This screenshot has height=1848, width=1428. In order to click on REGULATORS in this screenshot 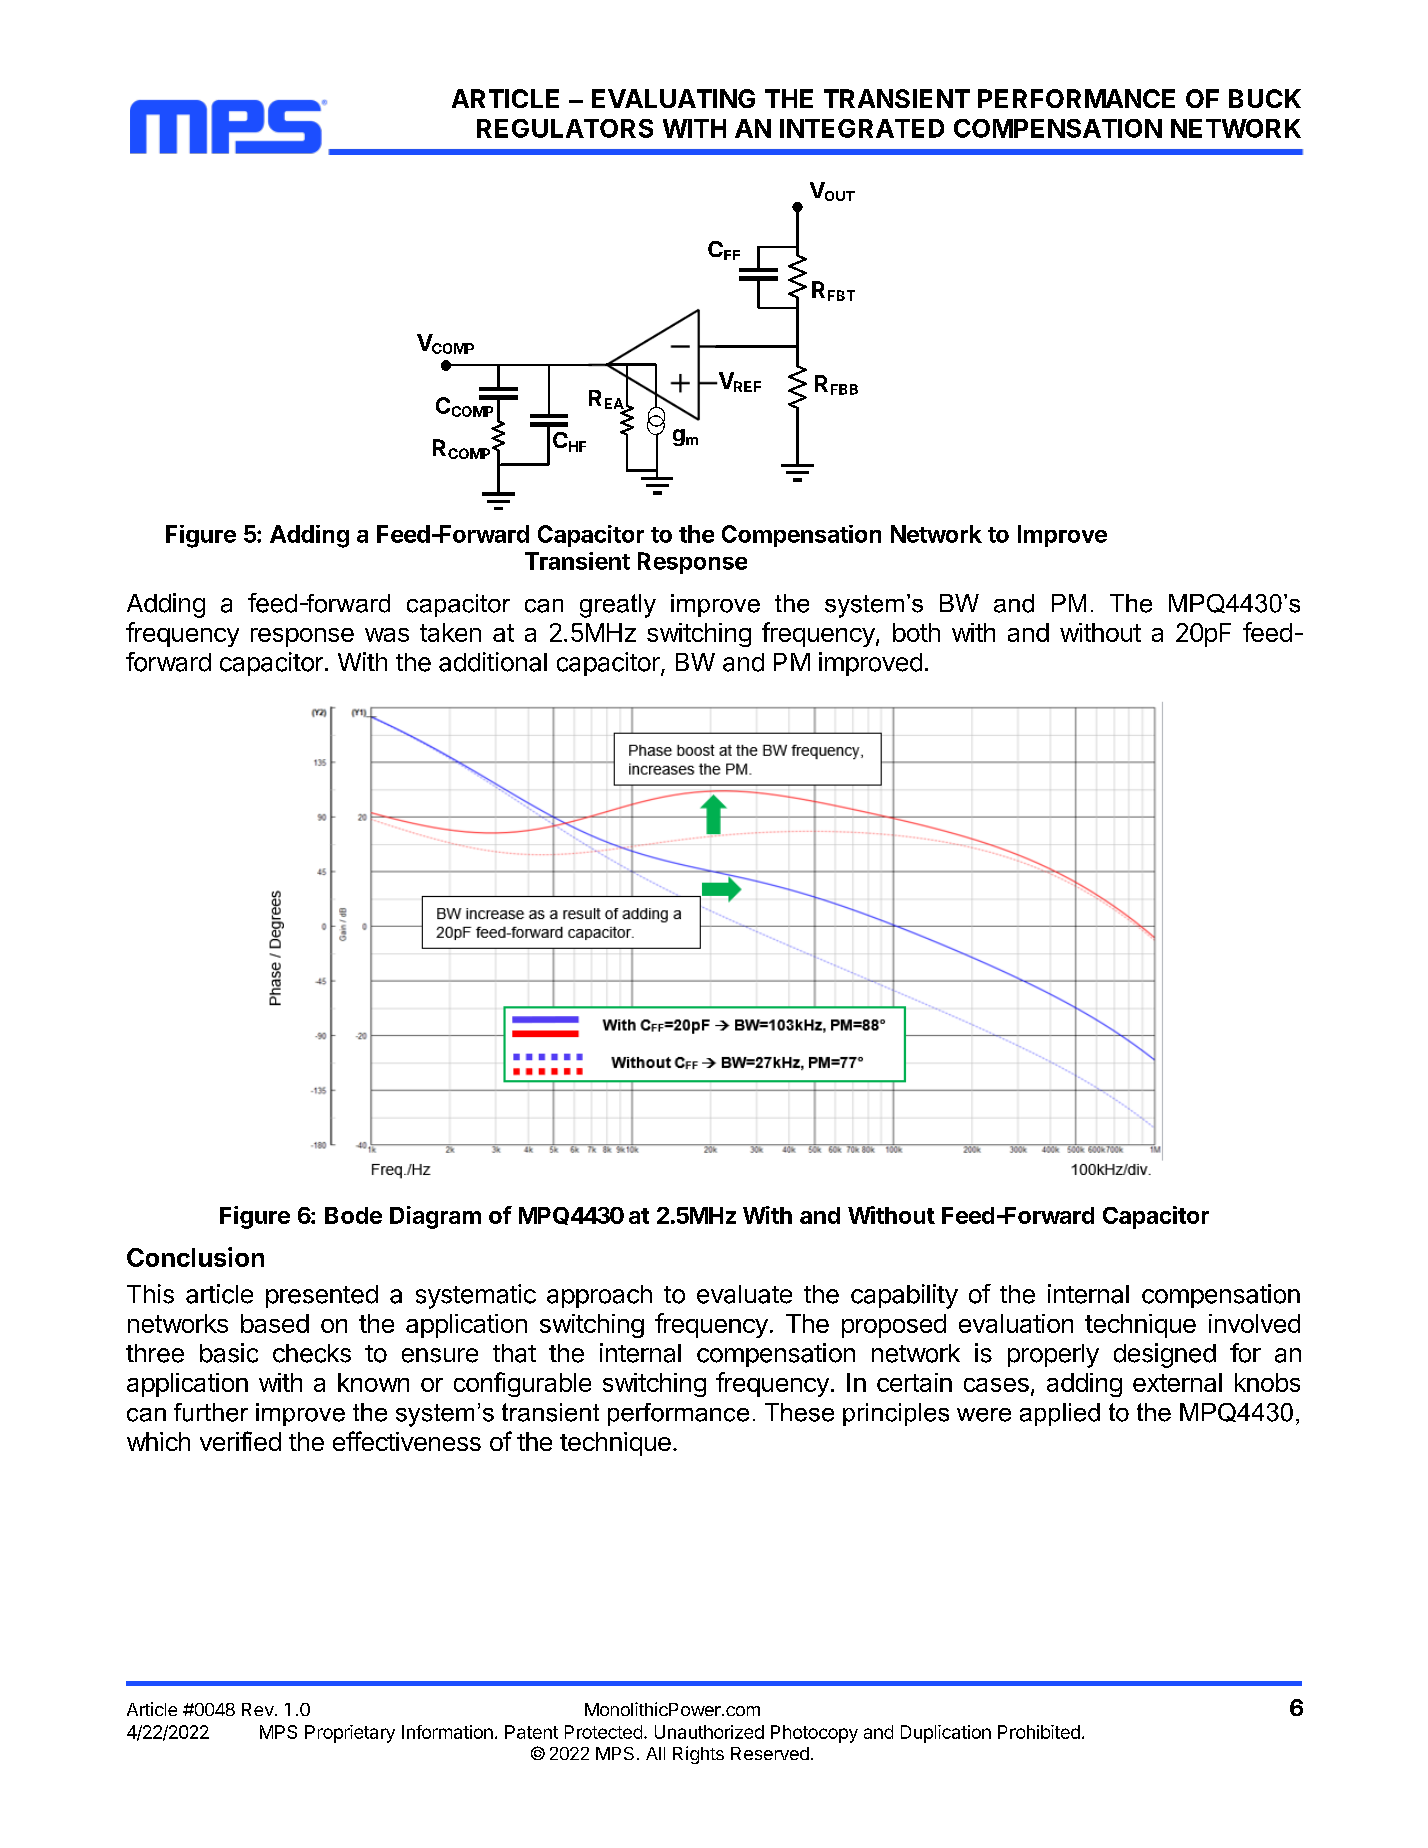, I will do `click(565, 128)`.
